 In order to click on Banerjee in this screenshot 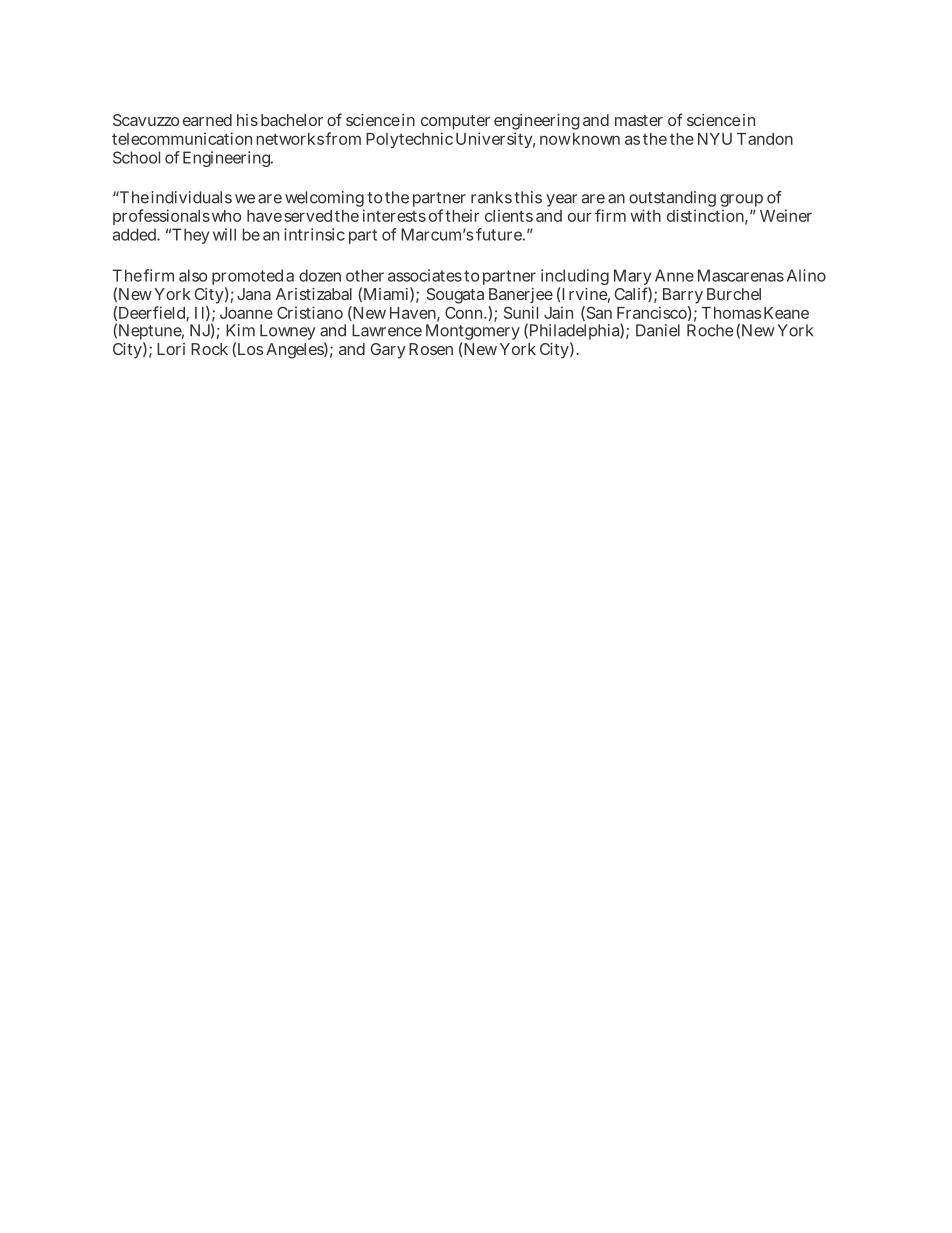, I will do `click(520, 297)`.
